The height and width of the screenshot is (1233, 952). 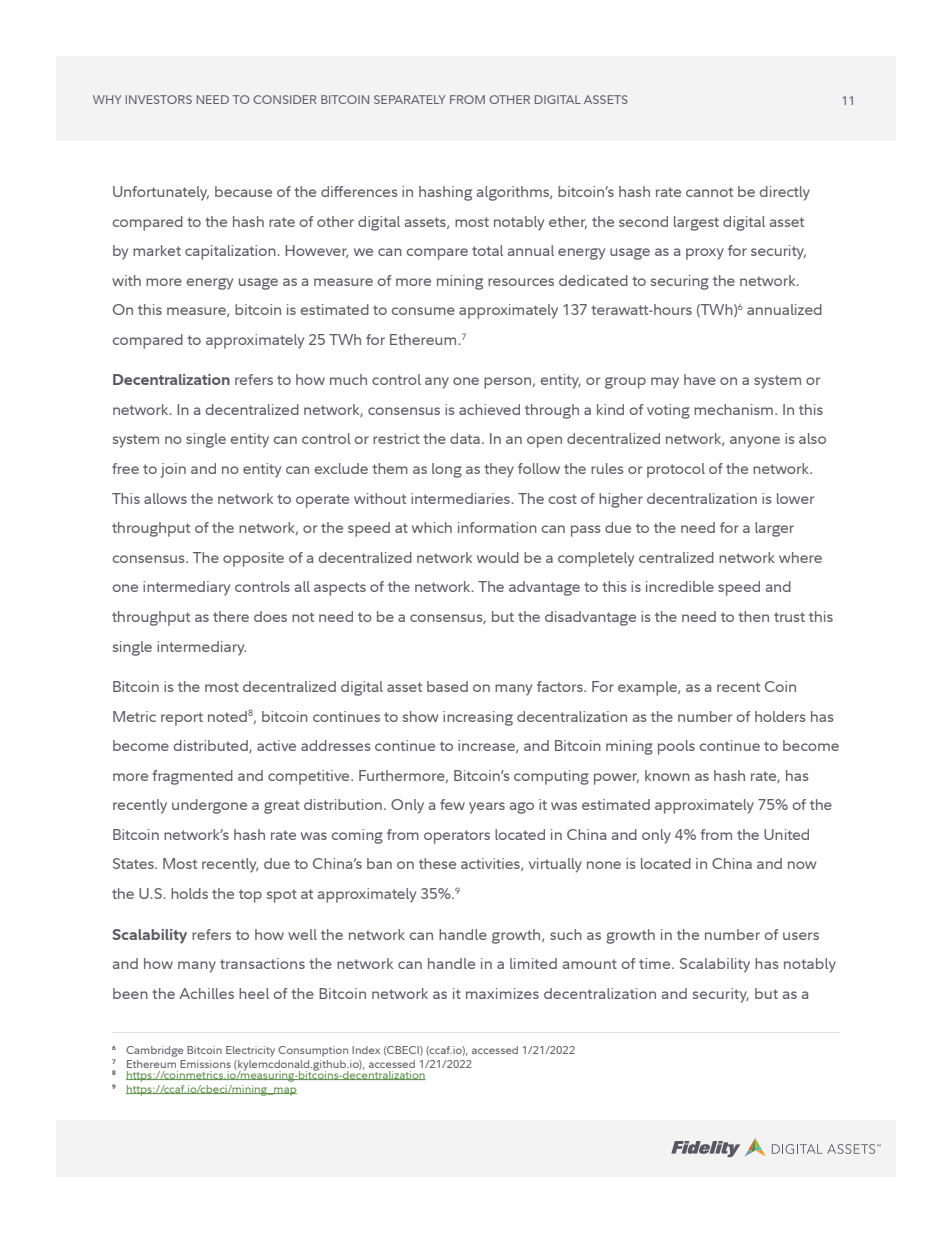 I want to click on INVESTORS, so click(x=159, y=99).
